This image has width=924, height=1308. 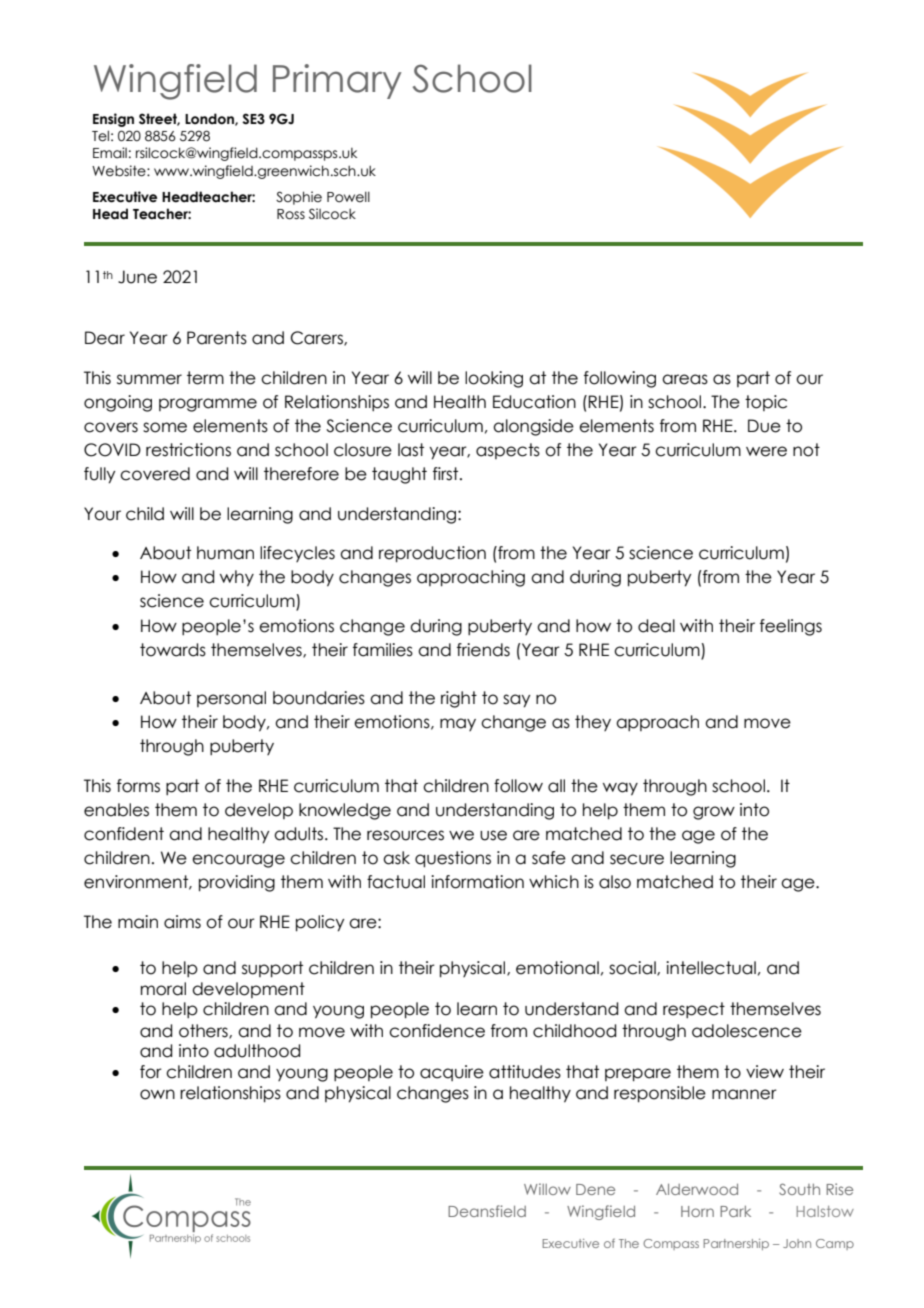 I want to click on areas, so click(x=685, y=379).
